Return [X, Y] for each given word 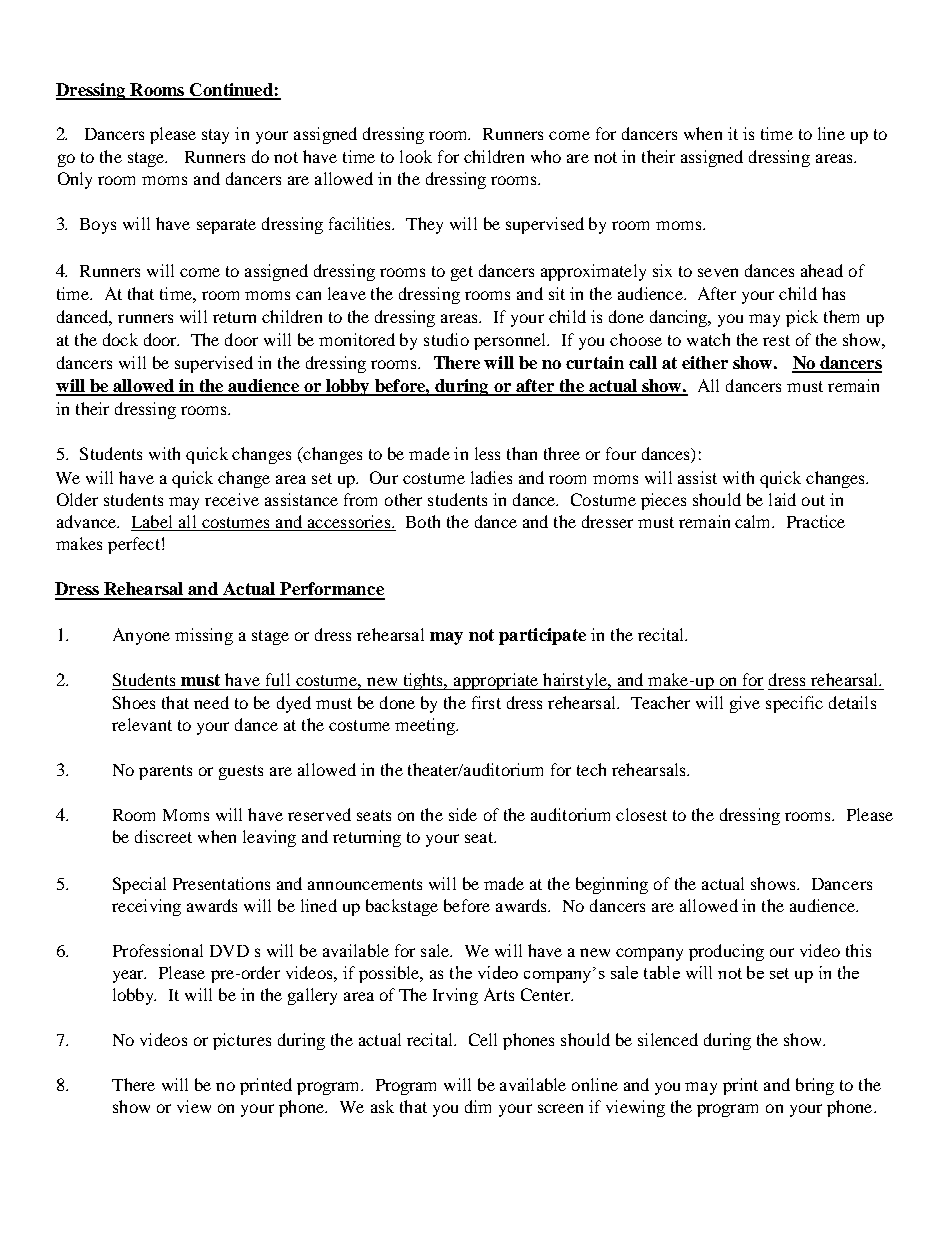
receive [232, 499]
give [745, 704]
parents [165, 772]
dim [478, 1106]
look [416, 156]
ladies [491, 477]
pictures [242, 1041]
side [463, 814]
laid [782, 499]
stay [215, 136]
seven [718, 272]
